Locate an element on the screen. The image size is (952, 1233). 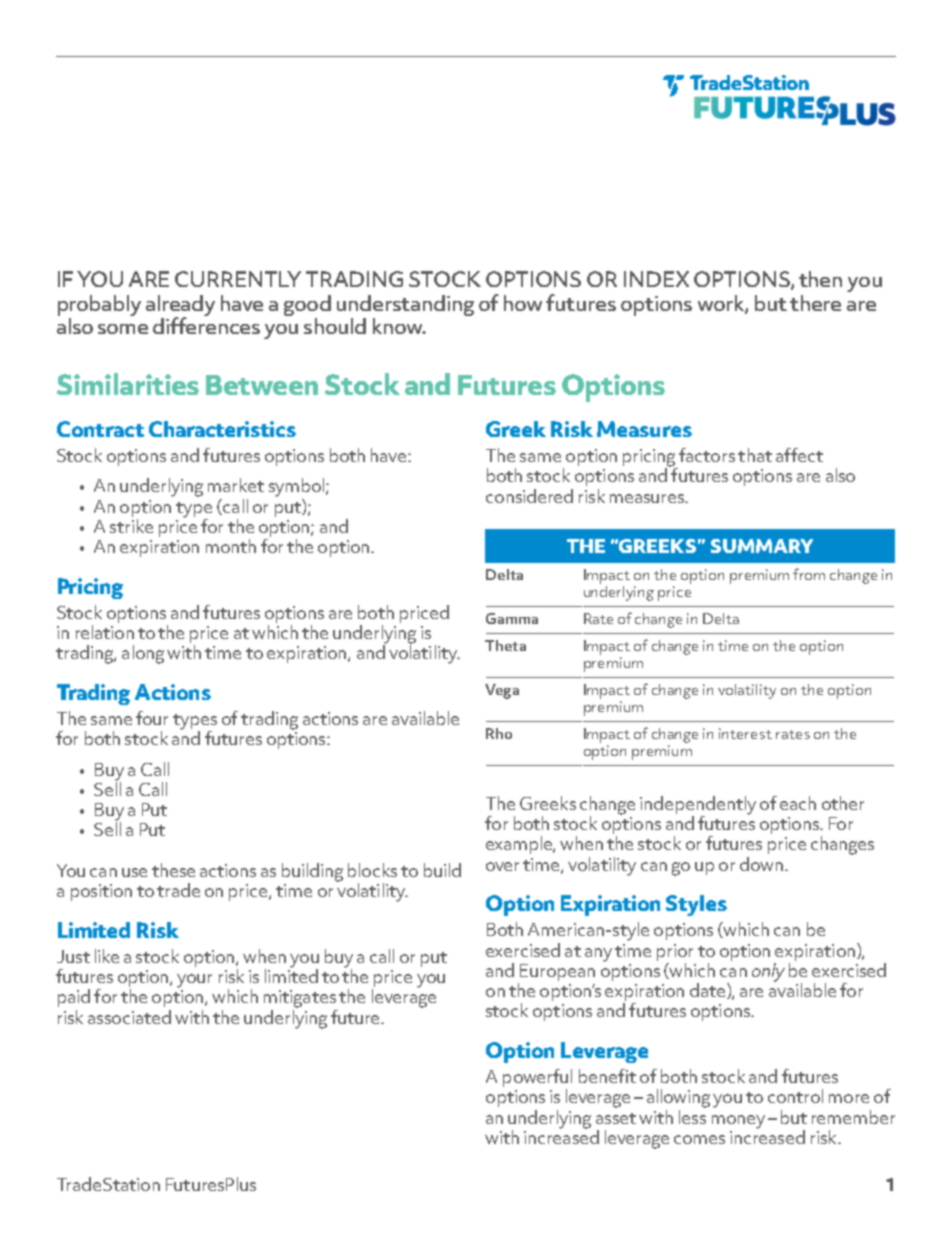
Gamma is located at coordinates (512, 618).
